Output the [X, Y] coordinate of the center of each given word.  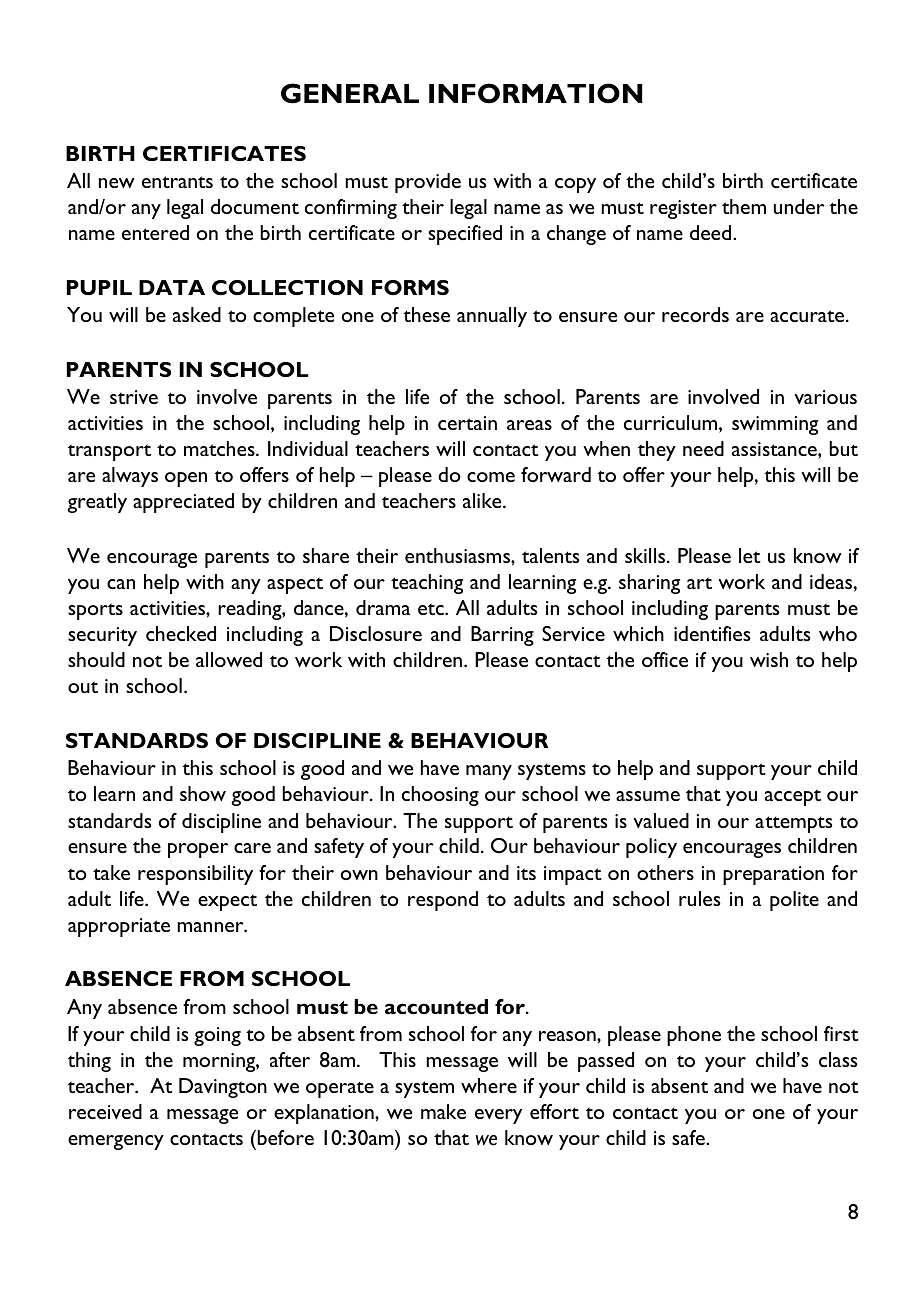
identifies [712, 633]
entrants [177, 182]
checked [181, 633]
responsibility [195, 875]
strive [134, 397]
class [838, 1059]
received [105, 1111]
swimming [775, 425]
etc [432, 609]
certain [467, 423]
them [744, 206]
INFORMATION [535, 93]
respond [443, 901]
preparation [773, 875]
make [443, 1111]
